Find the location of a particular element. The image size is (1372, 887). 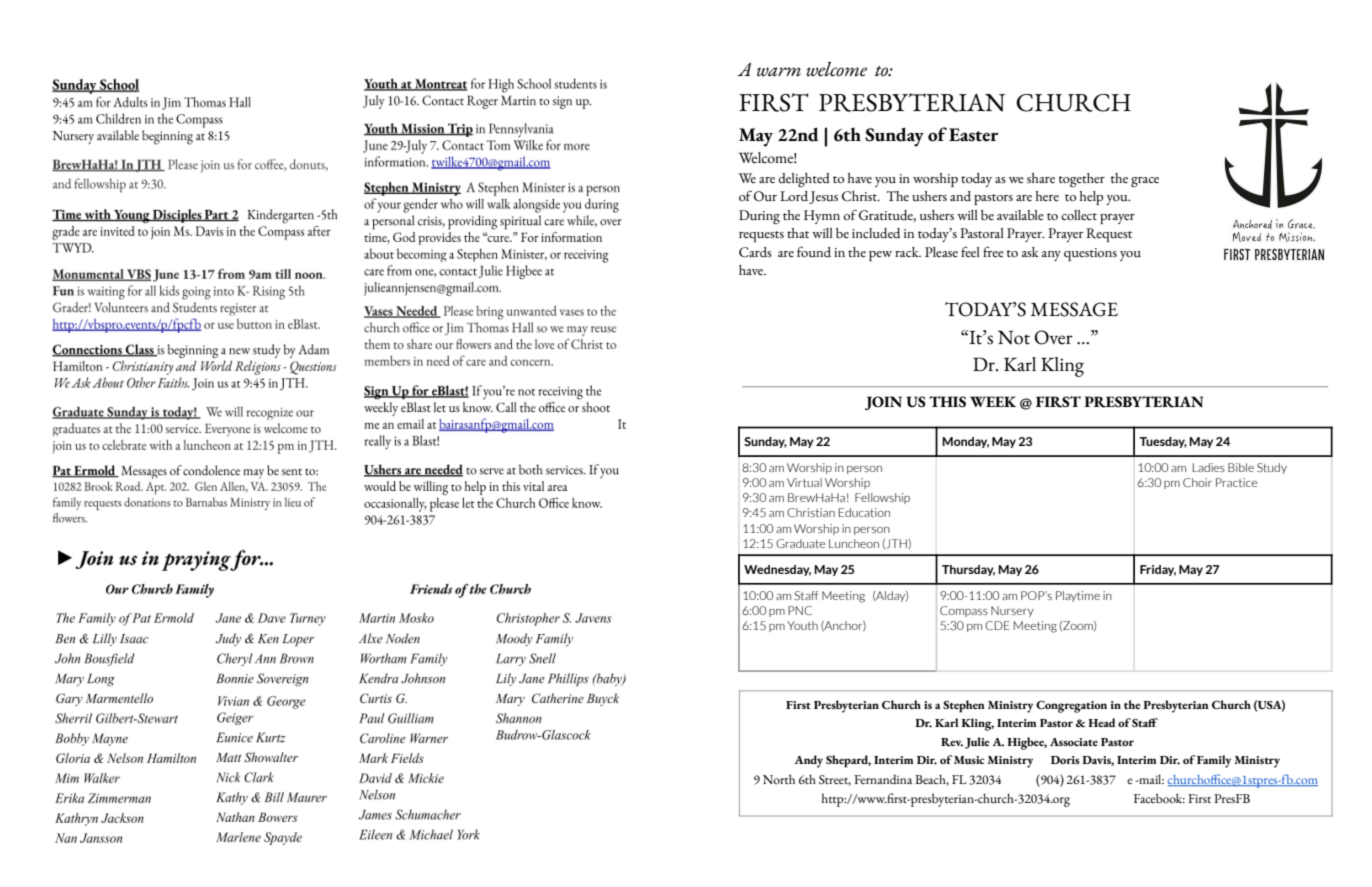

Thursday is located at coordinates (968, 570).
